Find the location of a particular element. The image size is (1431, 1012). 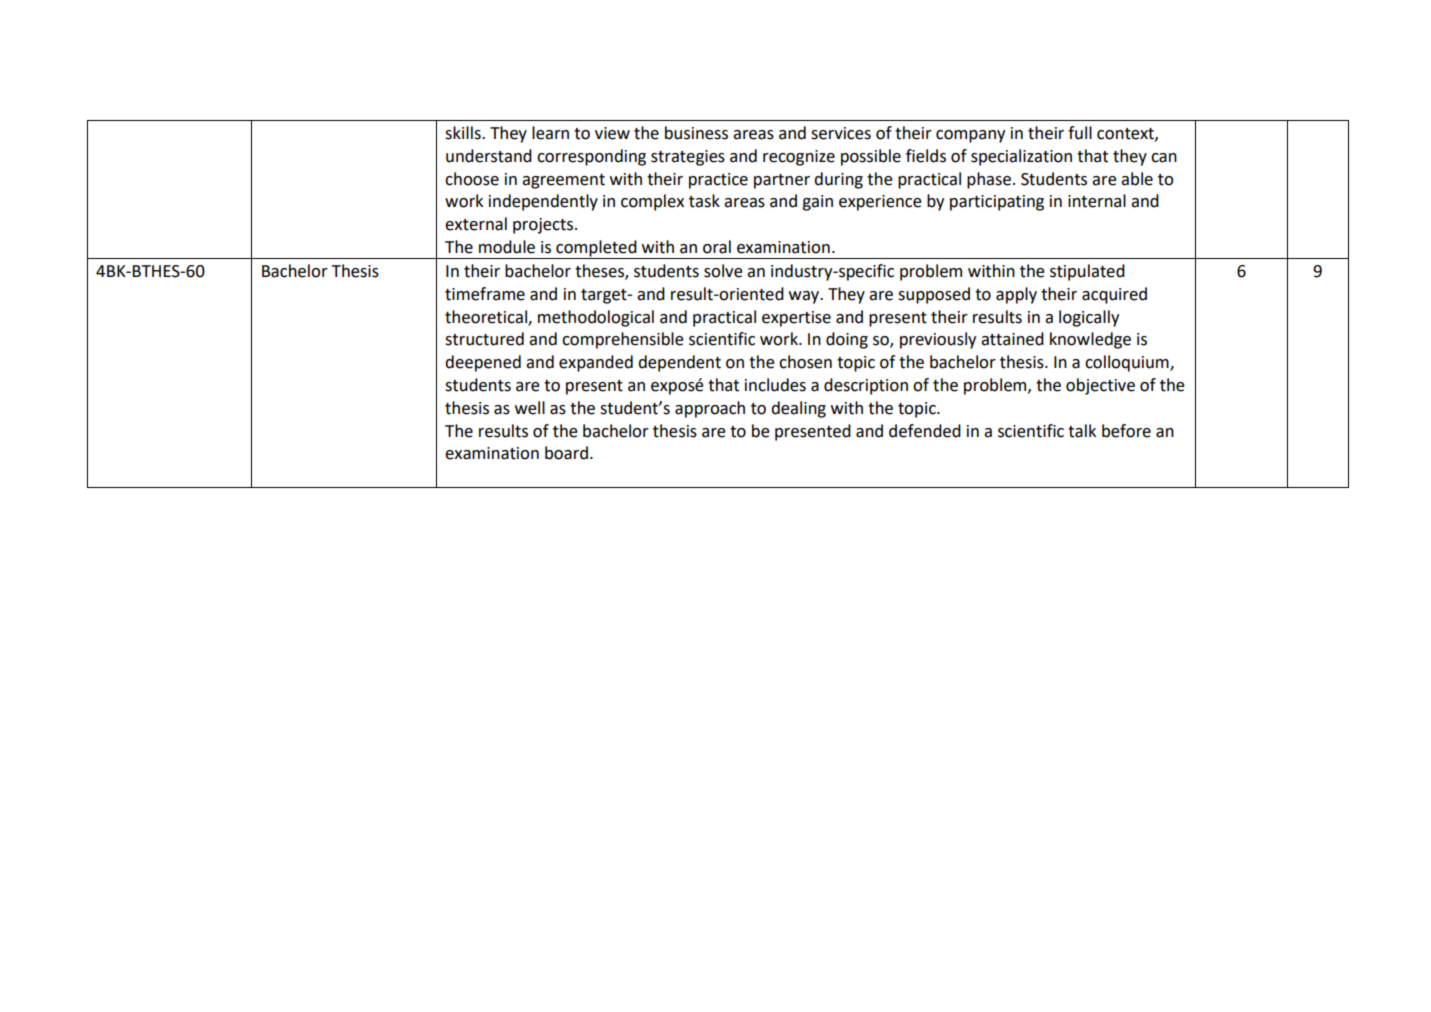

expanded is located at coordinates (596, 363).
